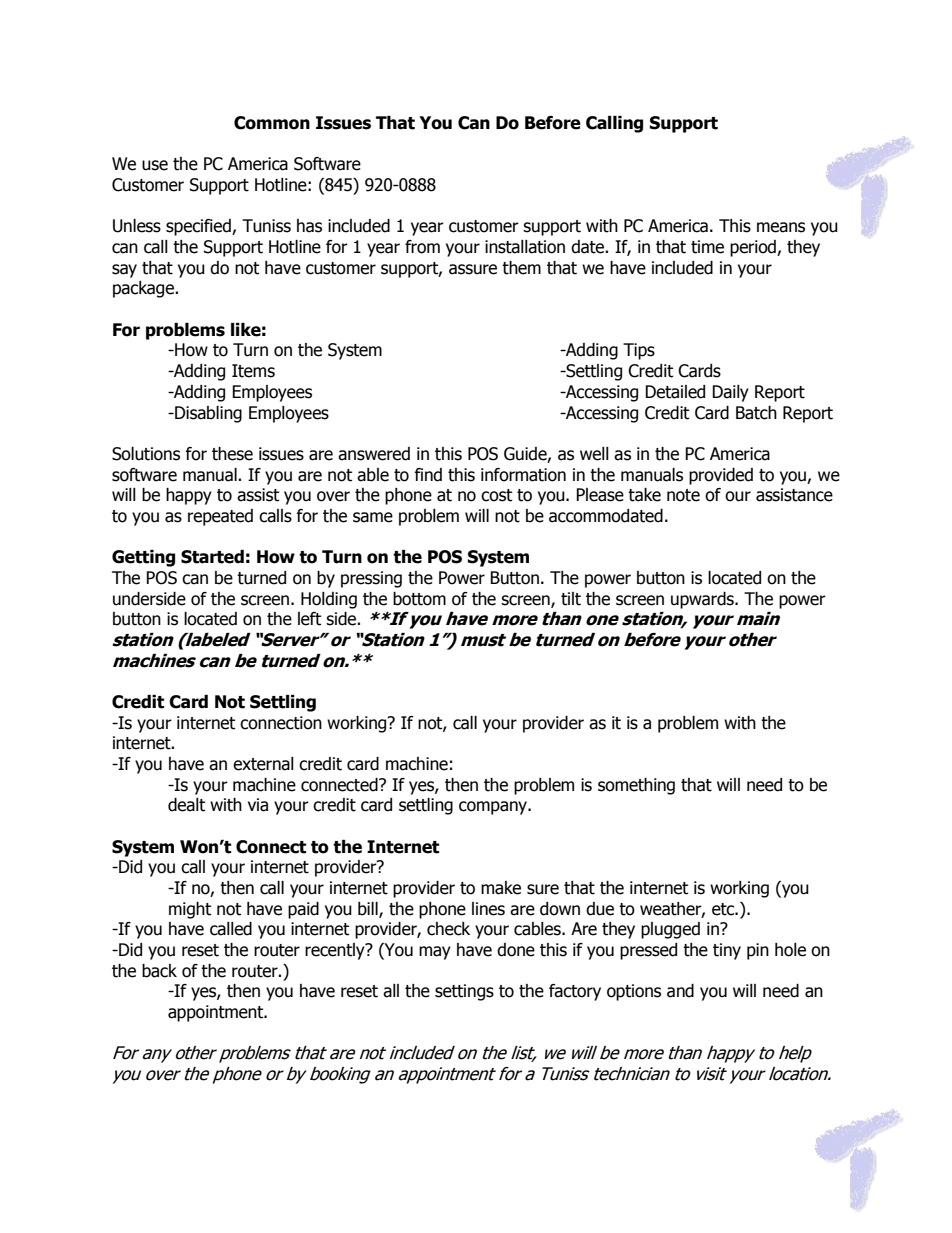 This screenshot has width=952, height=1233. What do you see at coordinates (703, 600) in the screenshot?
I see `upwards` at bounding box center [703, 600].
